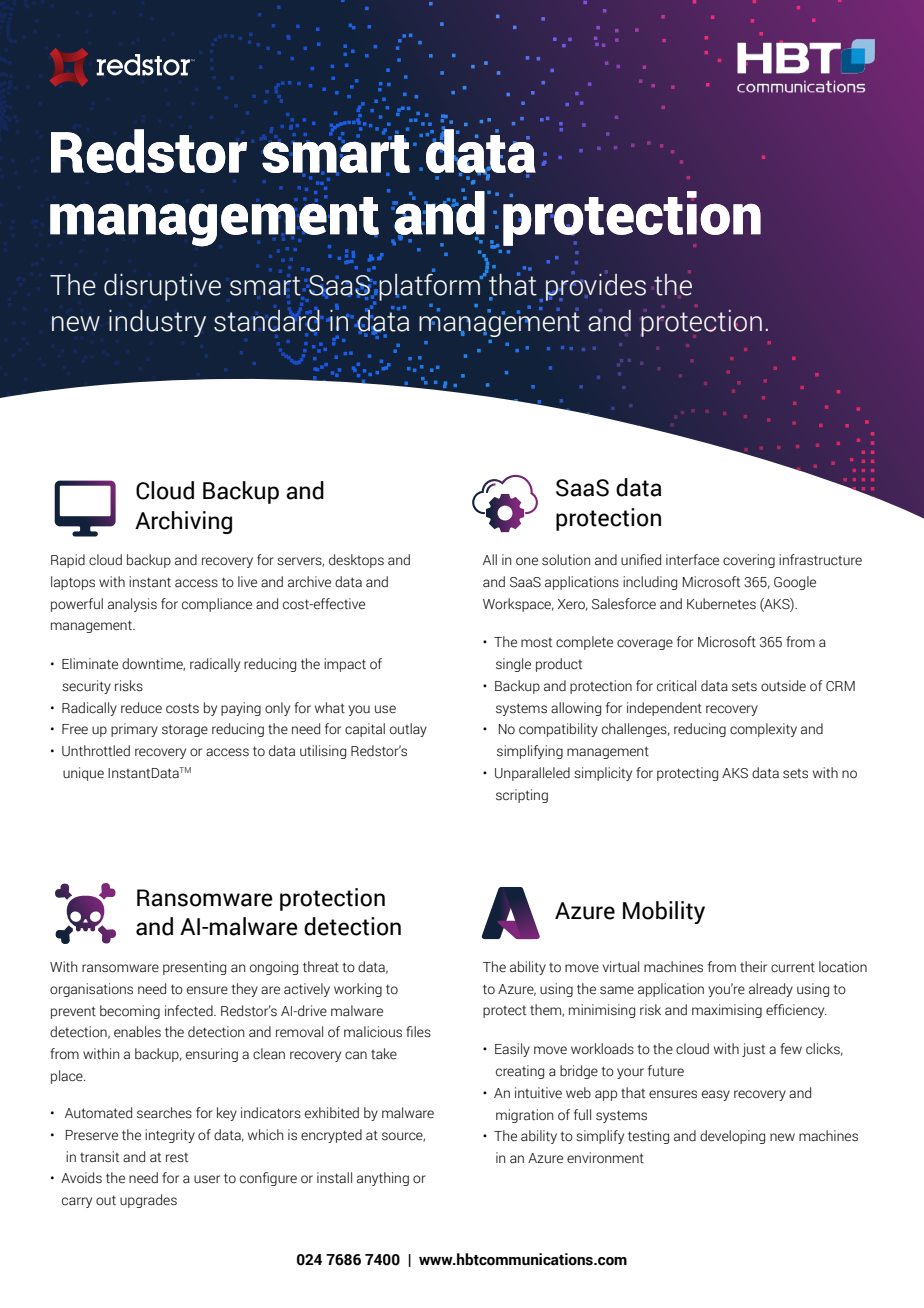 This screenshot has width=924, height=1308. What do you see at coordinates (522, 796) in the screenshot?
I see `scripting` at bounding box center [522, 796].
